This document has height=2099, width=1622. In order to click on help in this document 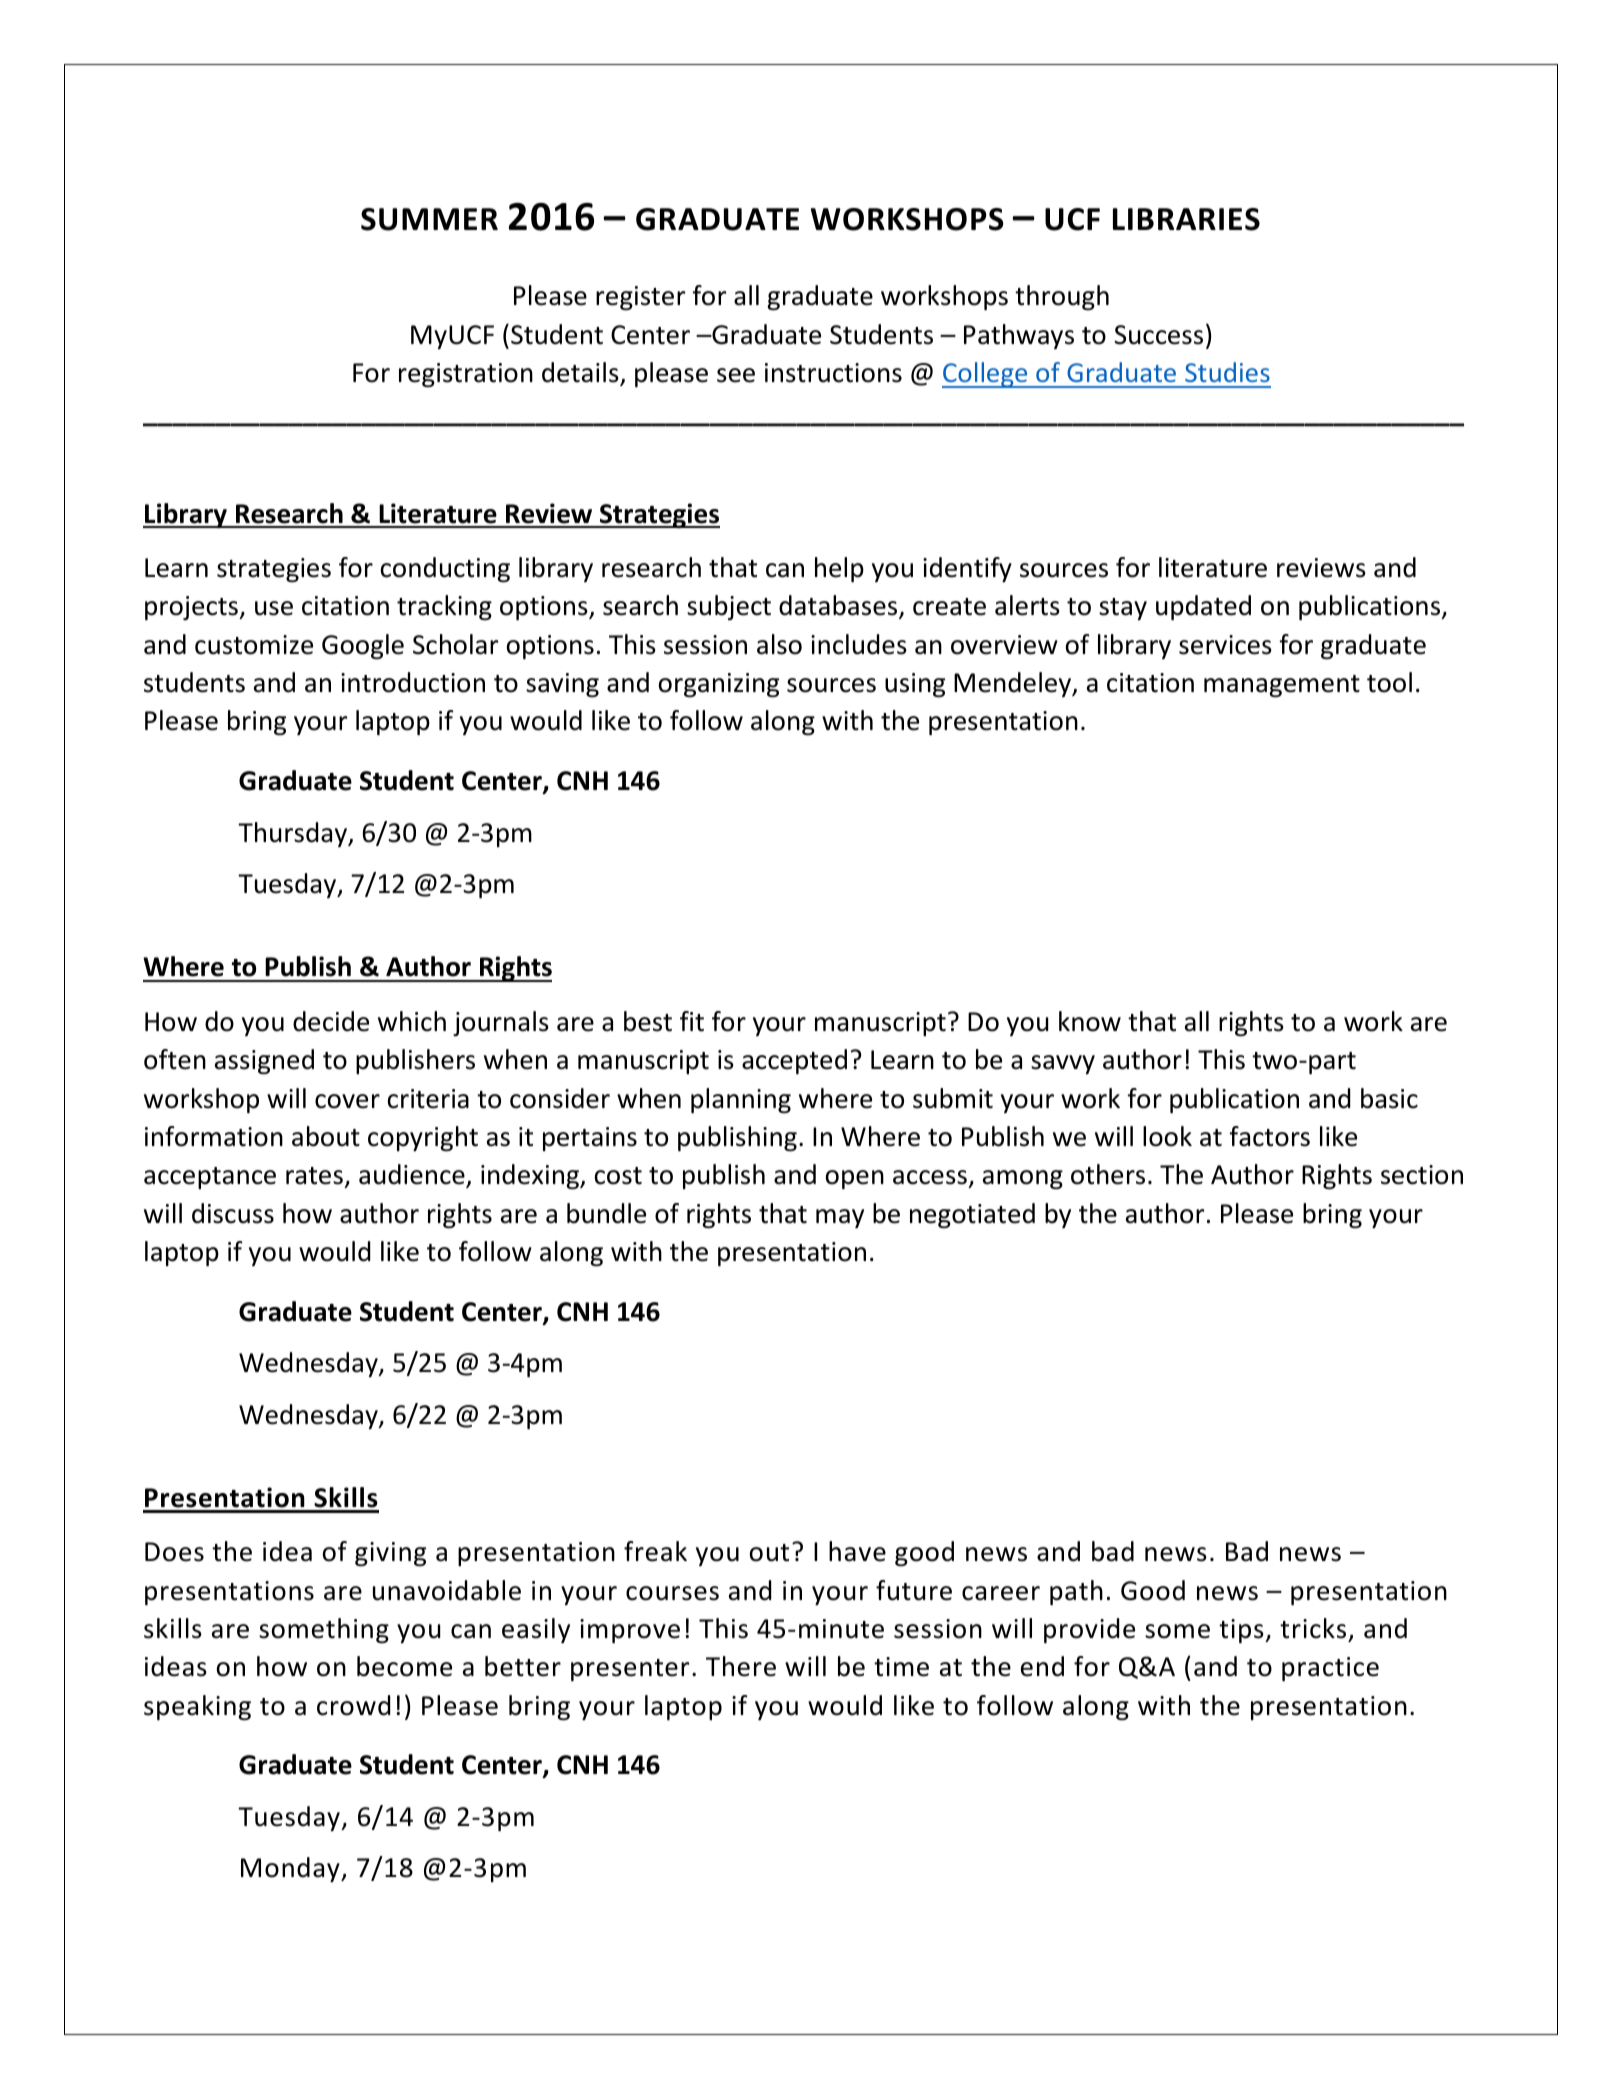, I will do `click(839, 569)`.
